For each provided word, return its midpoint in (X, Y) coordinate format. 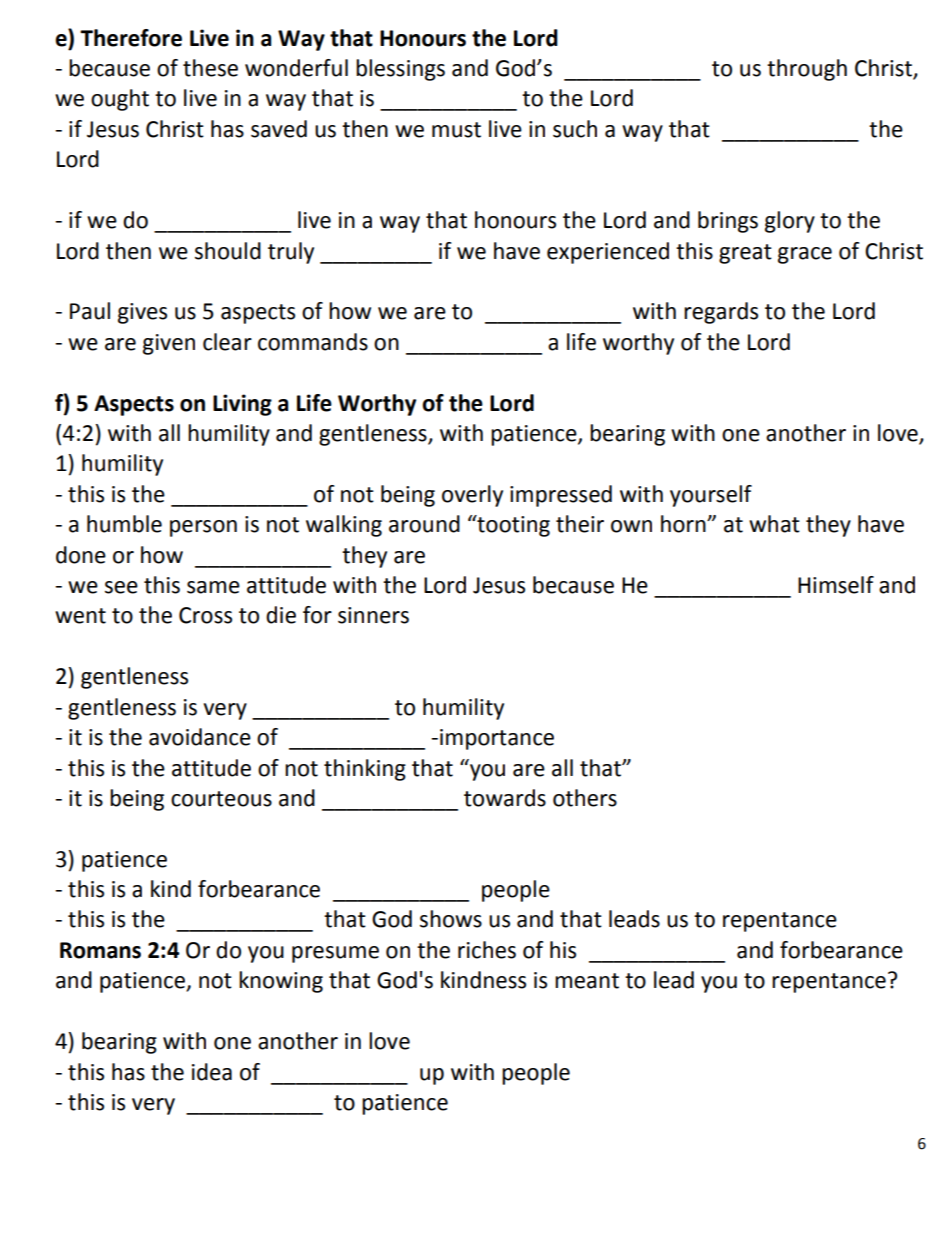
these (210, 68)
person (203, 528)
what (774, 524)
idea (212, 1072)
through (807, 70)
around (424, 524)
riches (487, 950)
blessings (400, 70)
